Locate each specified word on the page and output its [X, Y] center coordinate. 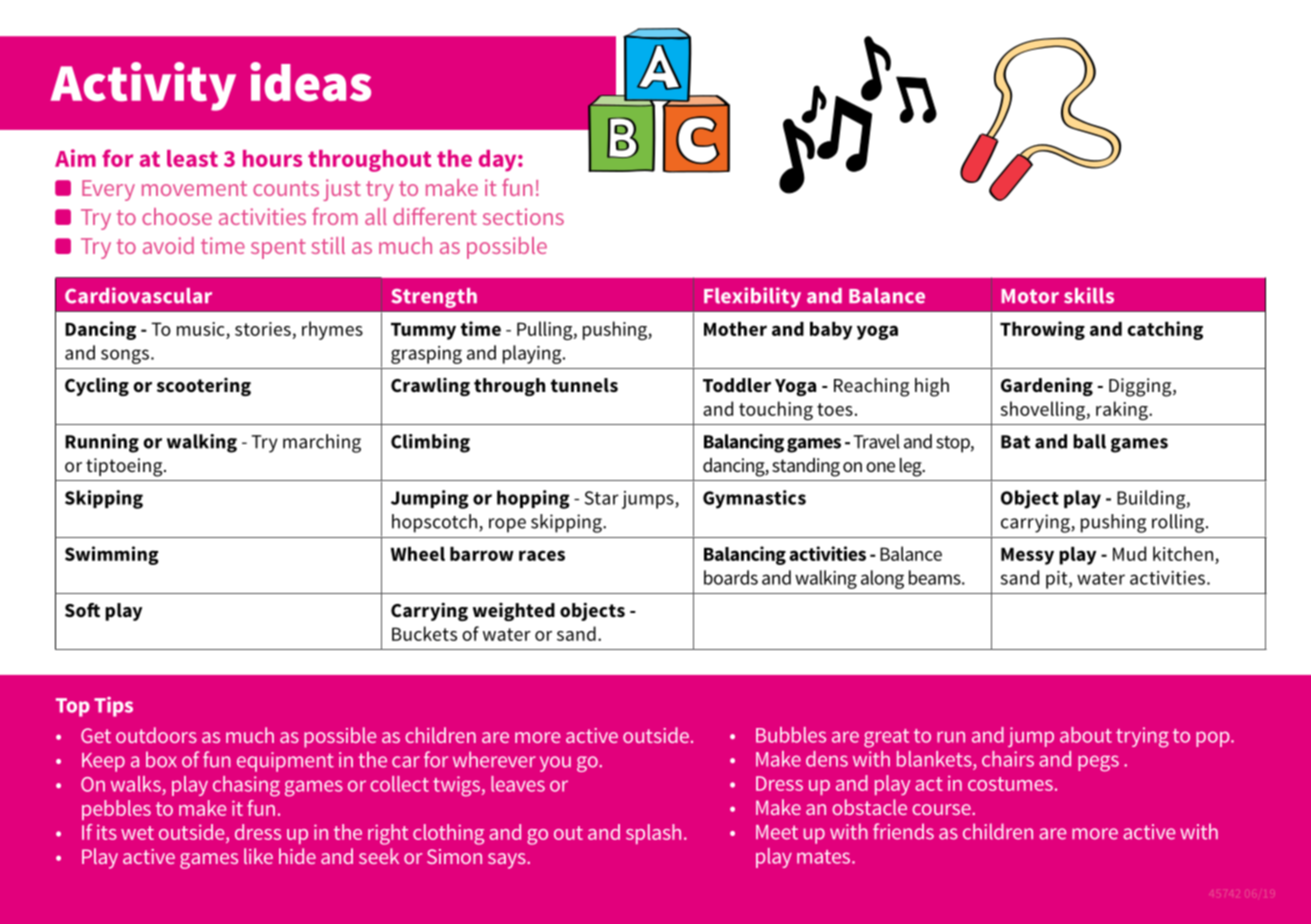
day [499, 161]
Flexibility [752, 297]
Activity [143, 86]
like [258, 856]
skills [1089, 295]
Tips [113, 707]
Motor [1030, 296]
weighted [514, 612]
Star [602, 498]
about [1086, 735]
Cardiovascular [138, 295]
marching [322, 443]
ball [1089, 441]
